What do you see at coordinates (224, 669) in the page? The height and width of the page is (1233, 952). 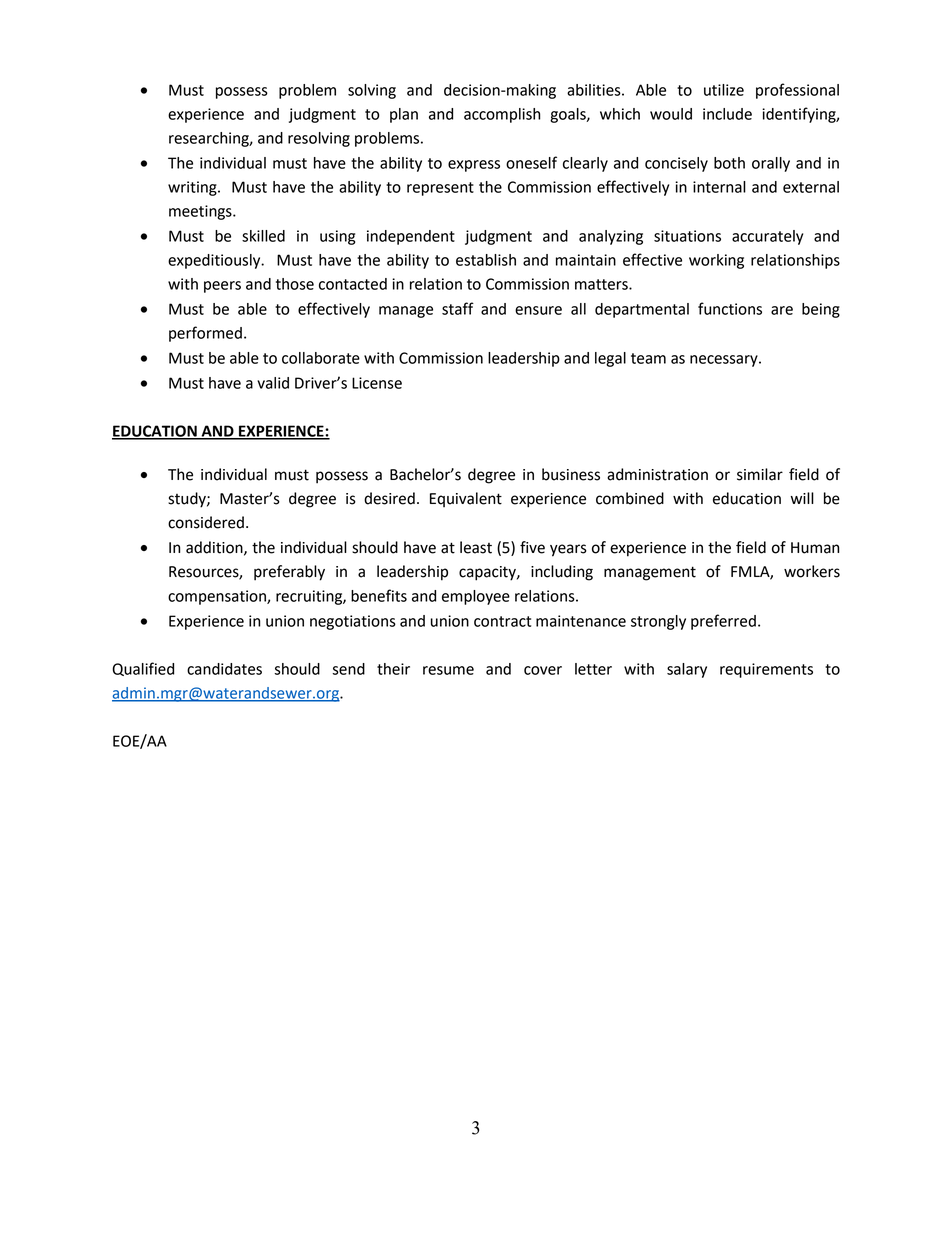 I see `candidates` at bounding box center [224, 669].
